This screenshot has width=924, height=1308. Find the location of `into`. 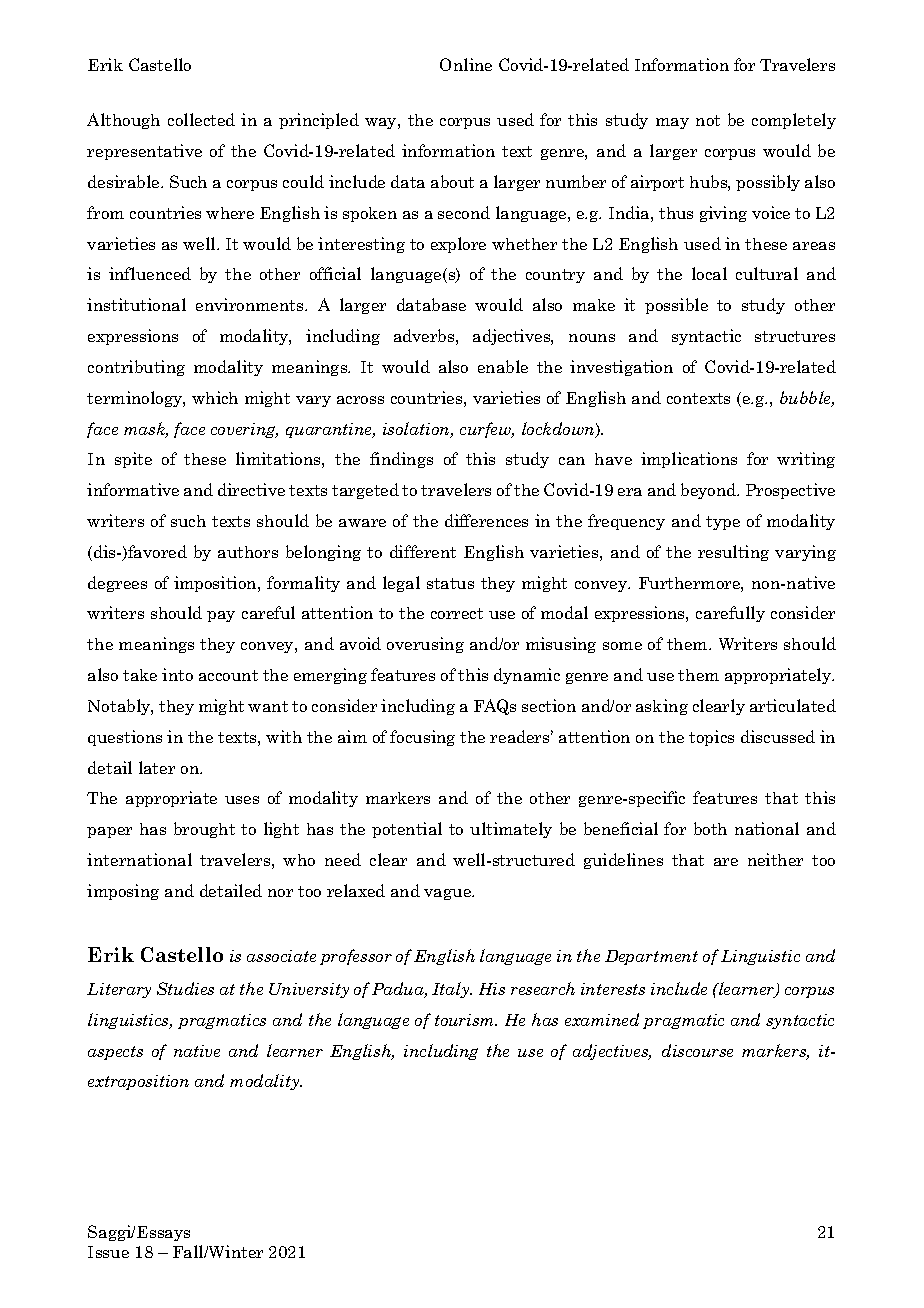

into is located at coordinates (177, 674).
